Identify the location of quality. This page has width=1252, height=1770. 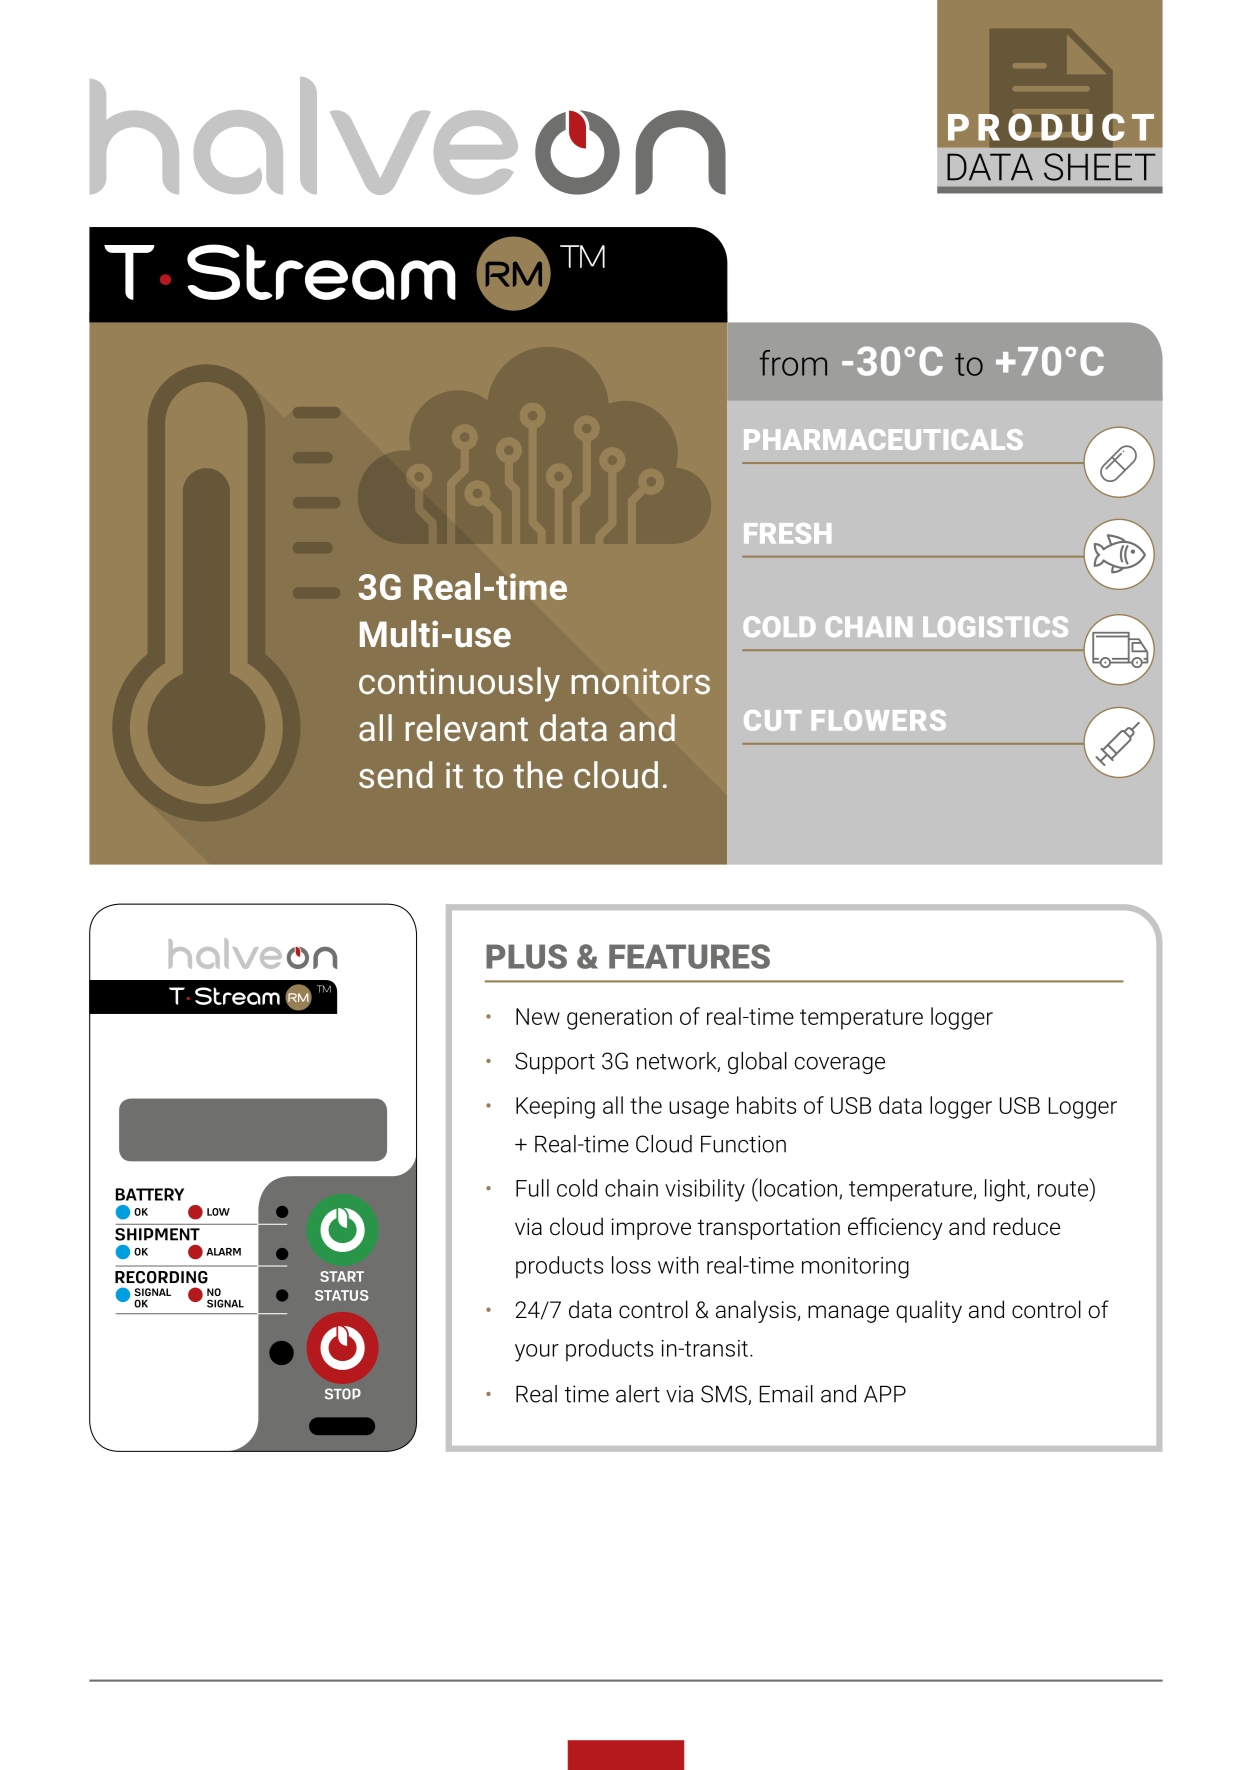
(929, 1311).
